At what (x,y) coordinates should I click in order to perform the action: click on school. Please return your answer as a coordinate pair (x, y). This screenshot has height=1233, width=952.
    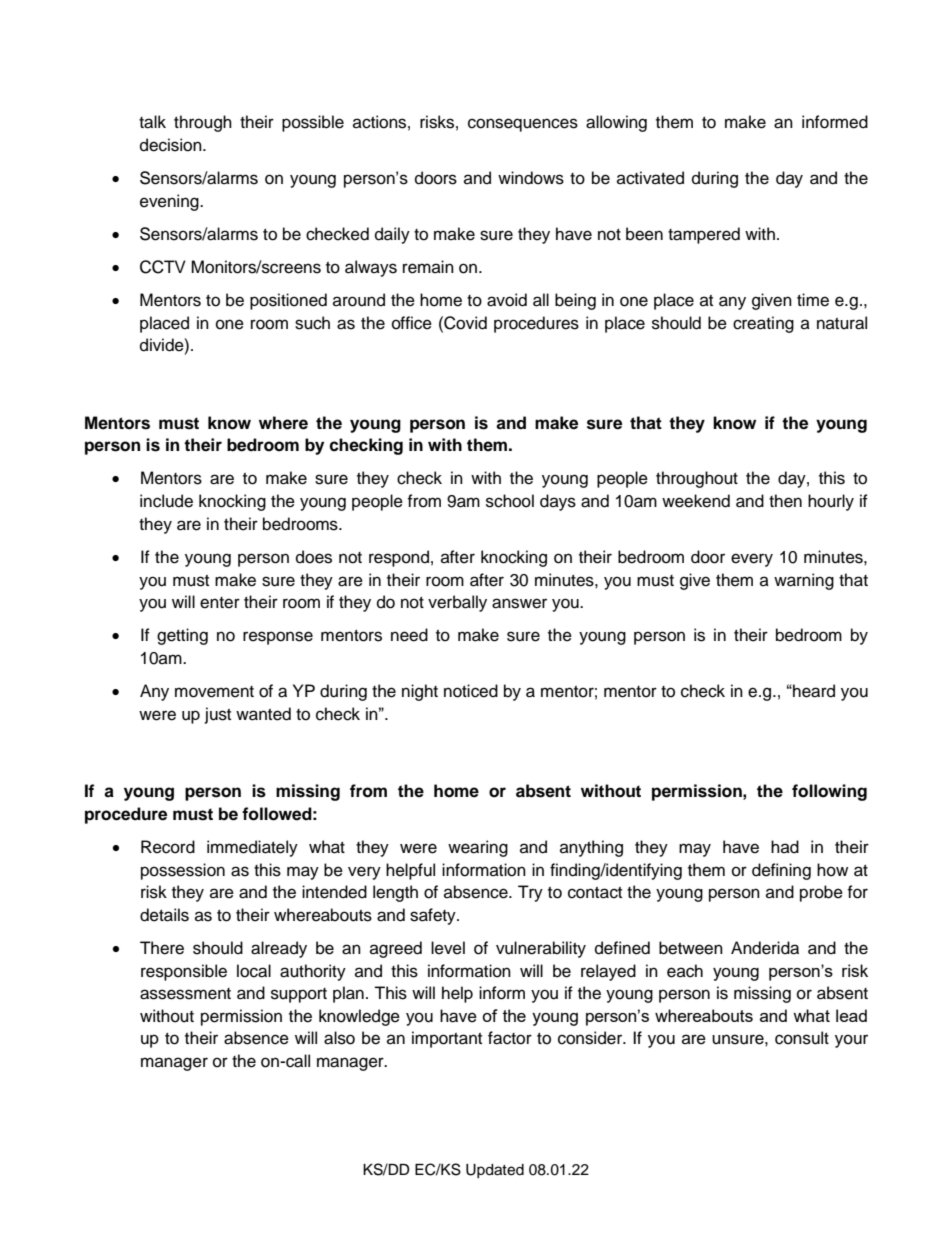
    Looking at the image, I should click on (510, 501).
